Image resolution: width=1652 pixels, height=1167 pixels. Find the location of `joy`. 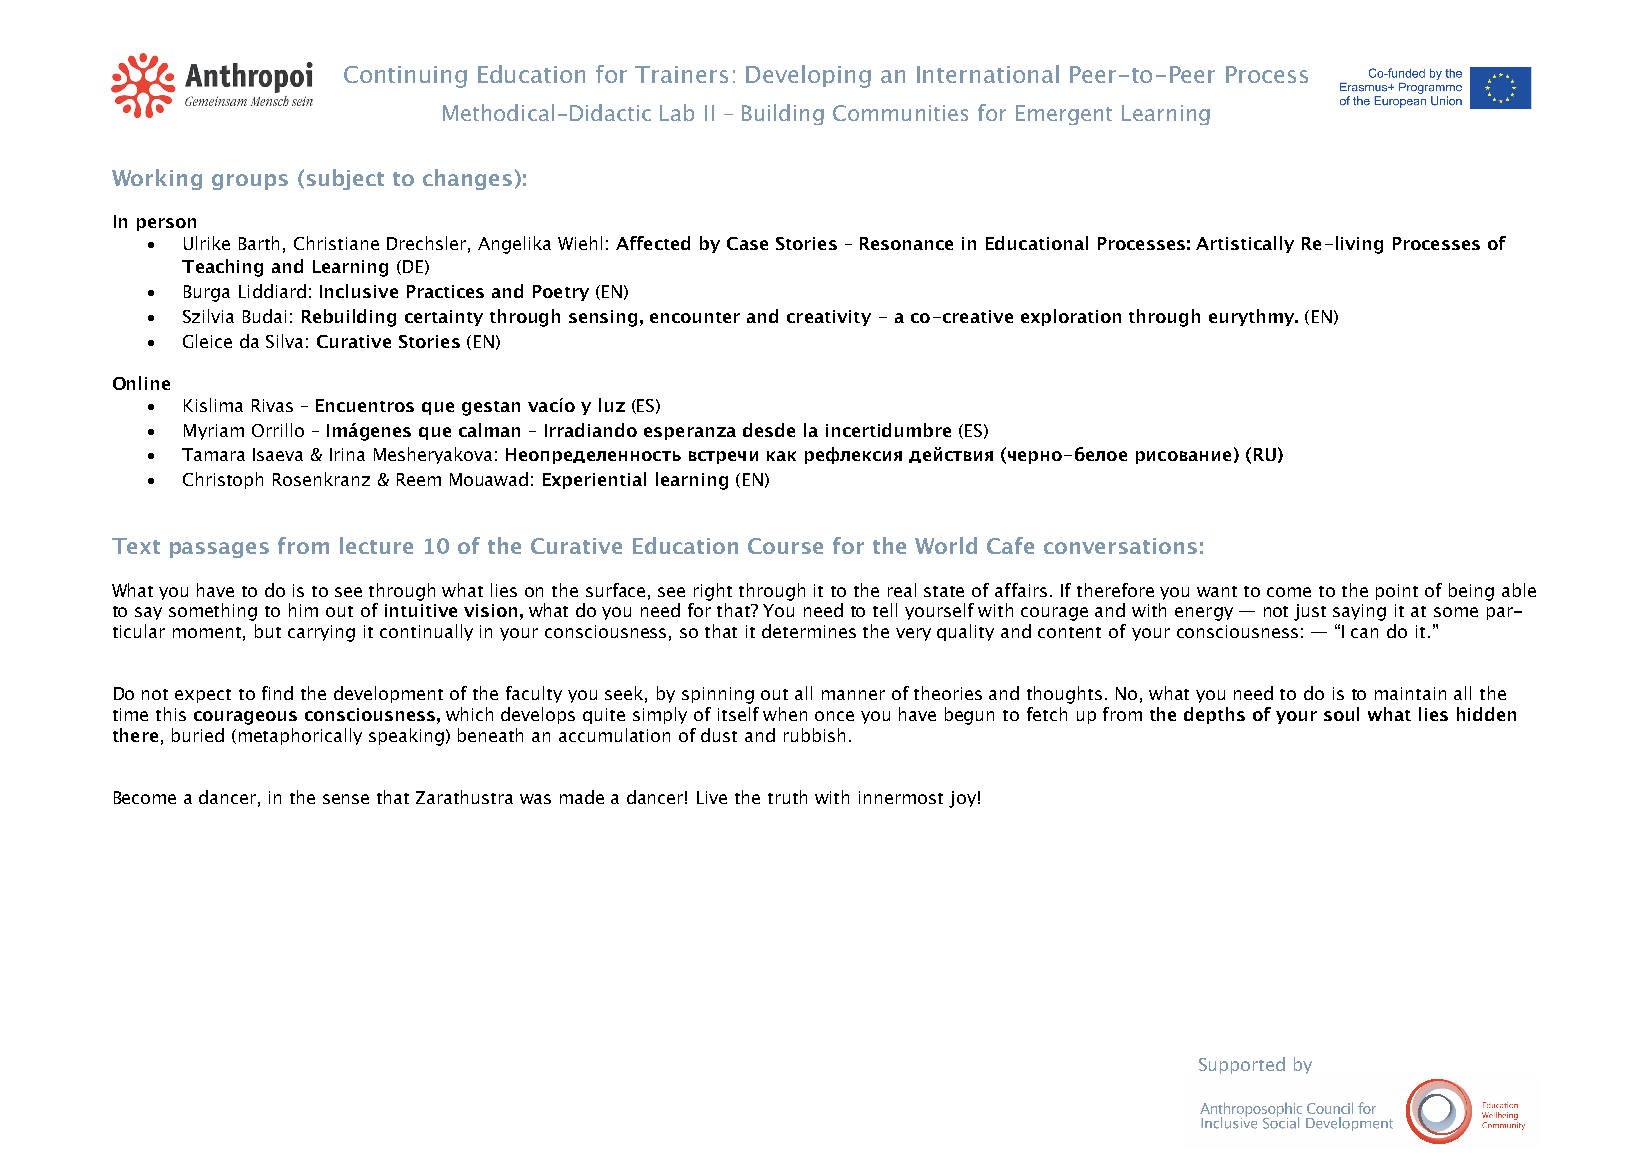

joy is located at coordinates (962, 799).
